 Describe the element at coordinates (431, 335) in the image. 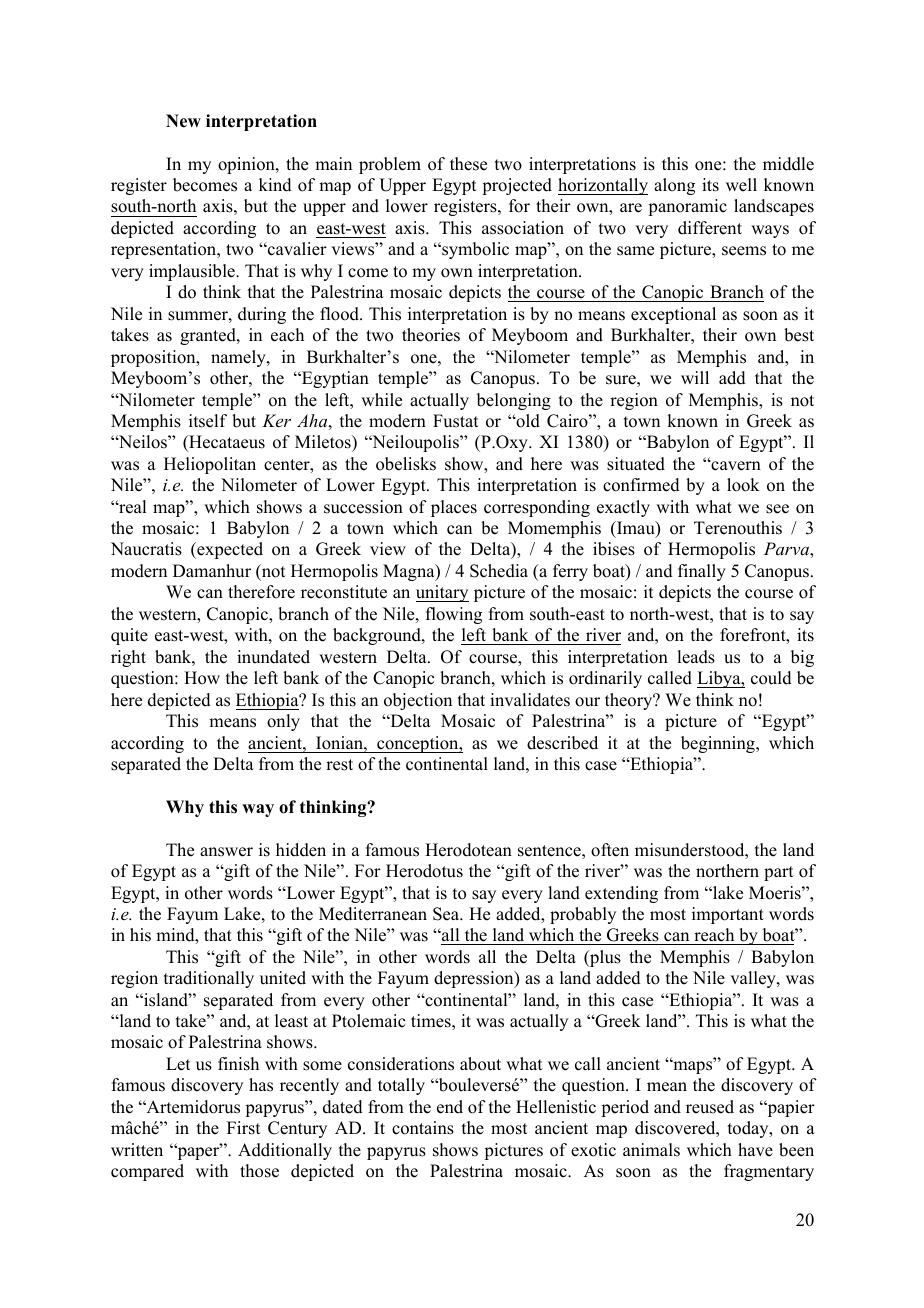

I see `theories` at that location.
